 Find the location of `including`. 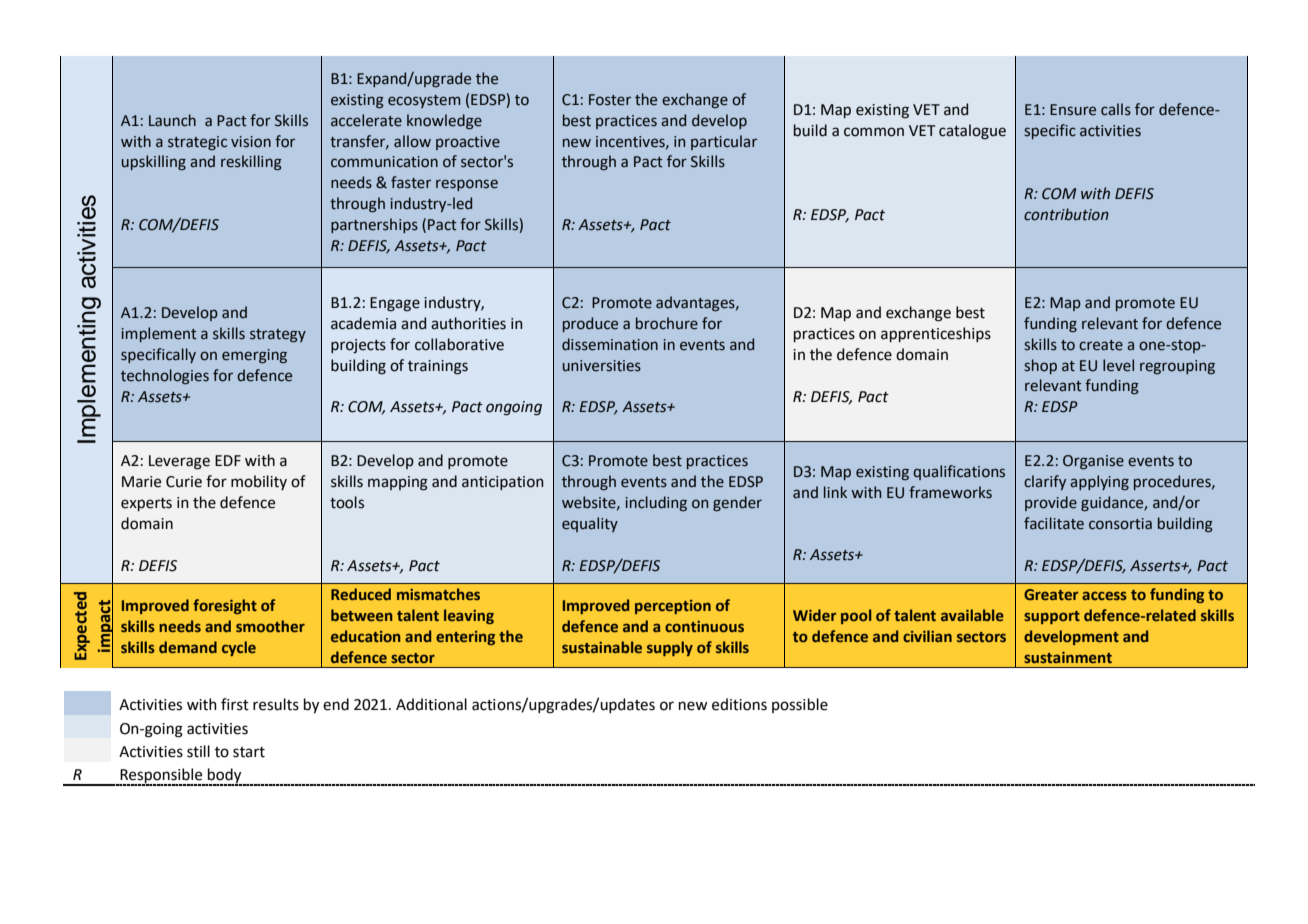

including is located at coordinates (656, 503).
